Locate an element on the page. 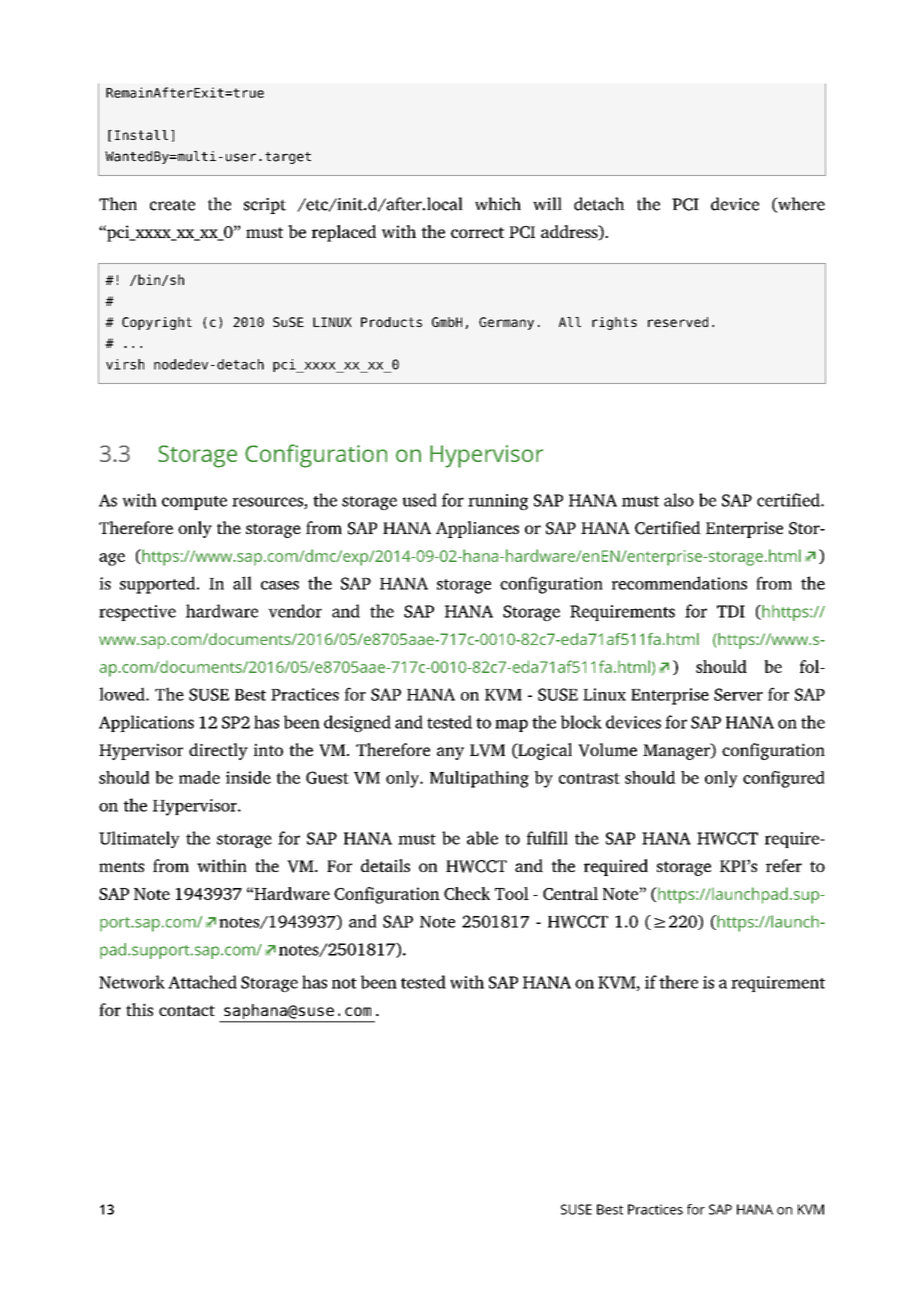  Check is located at coordinates (467, 893).
